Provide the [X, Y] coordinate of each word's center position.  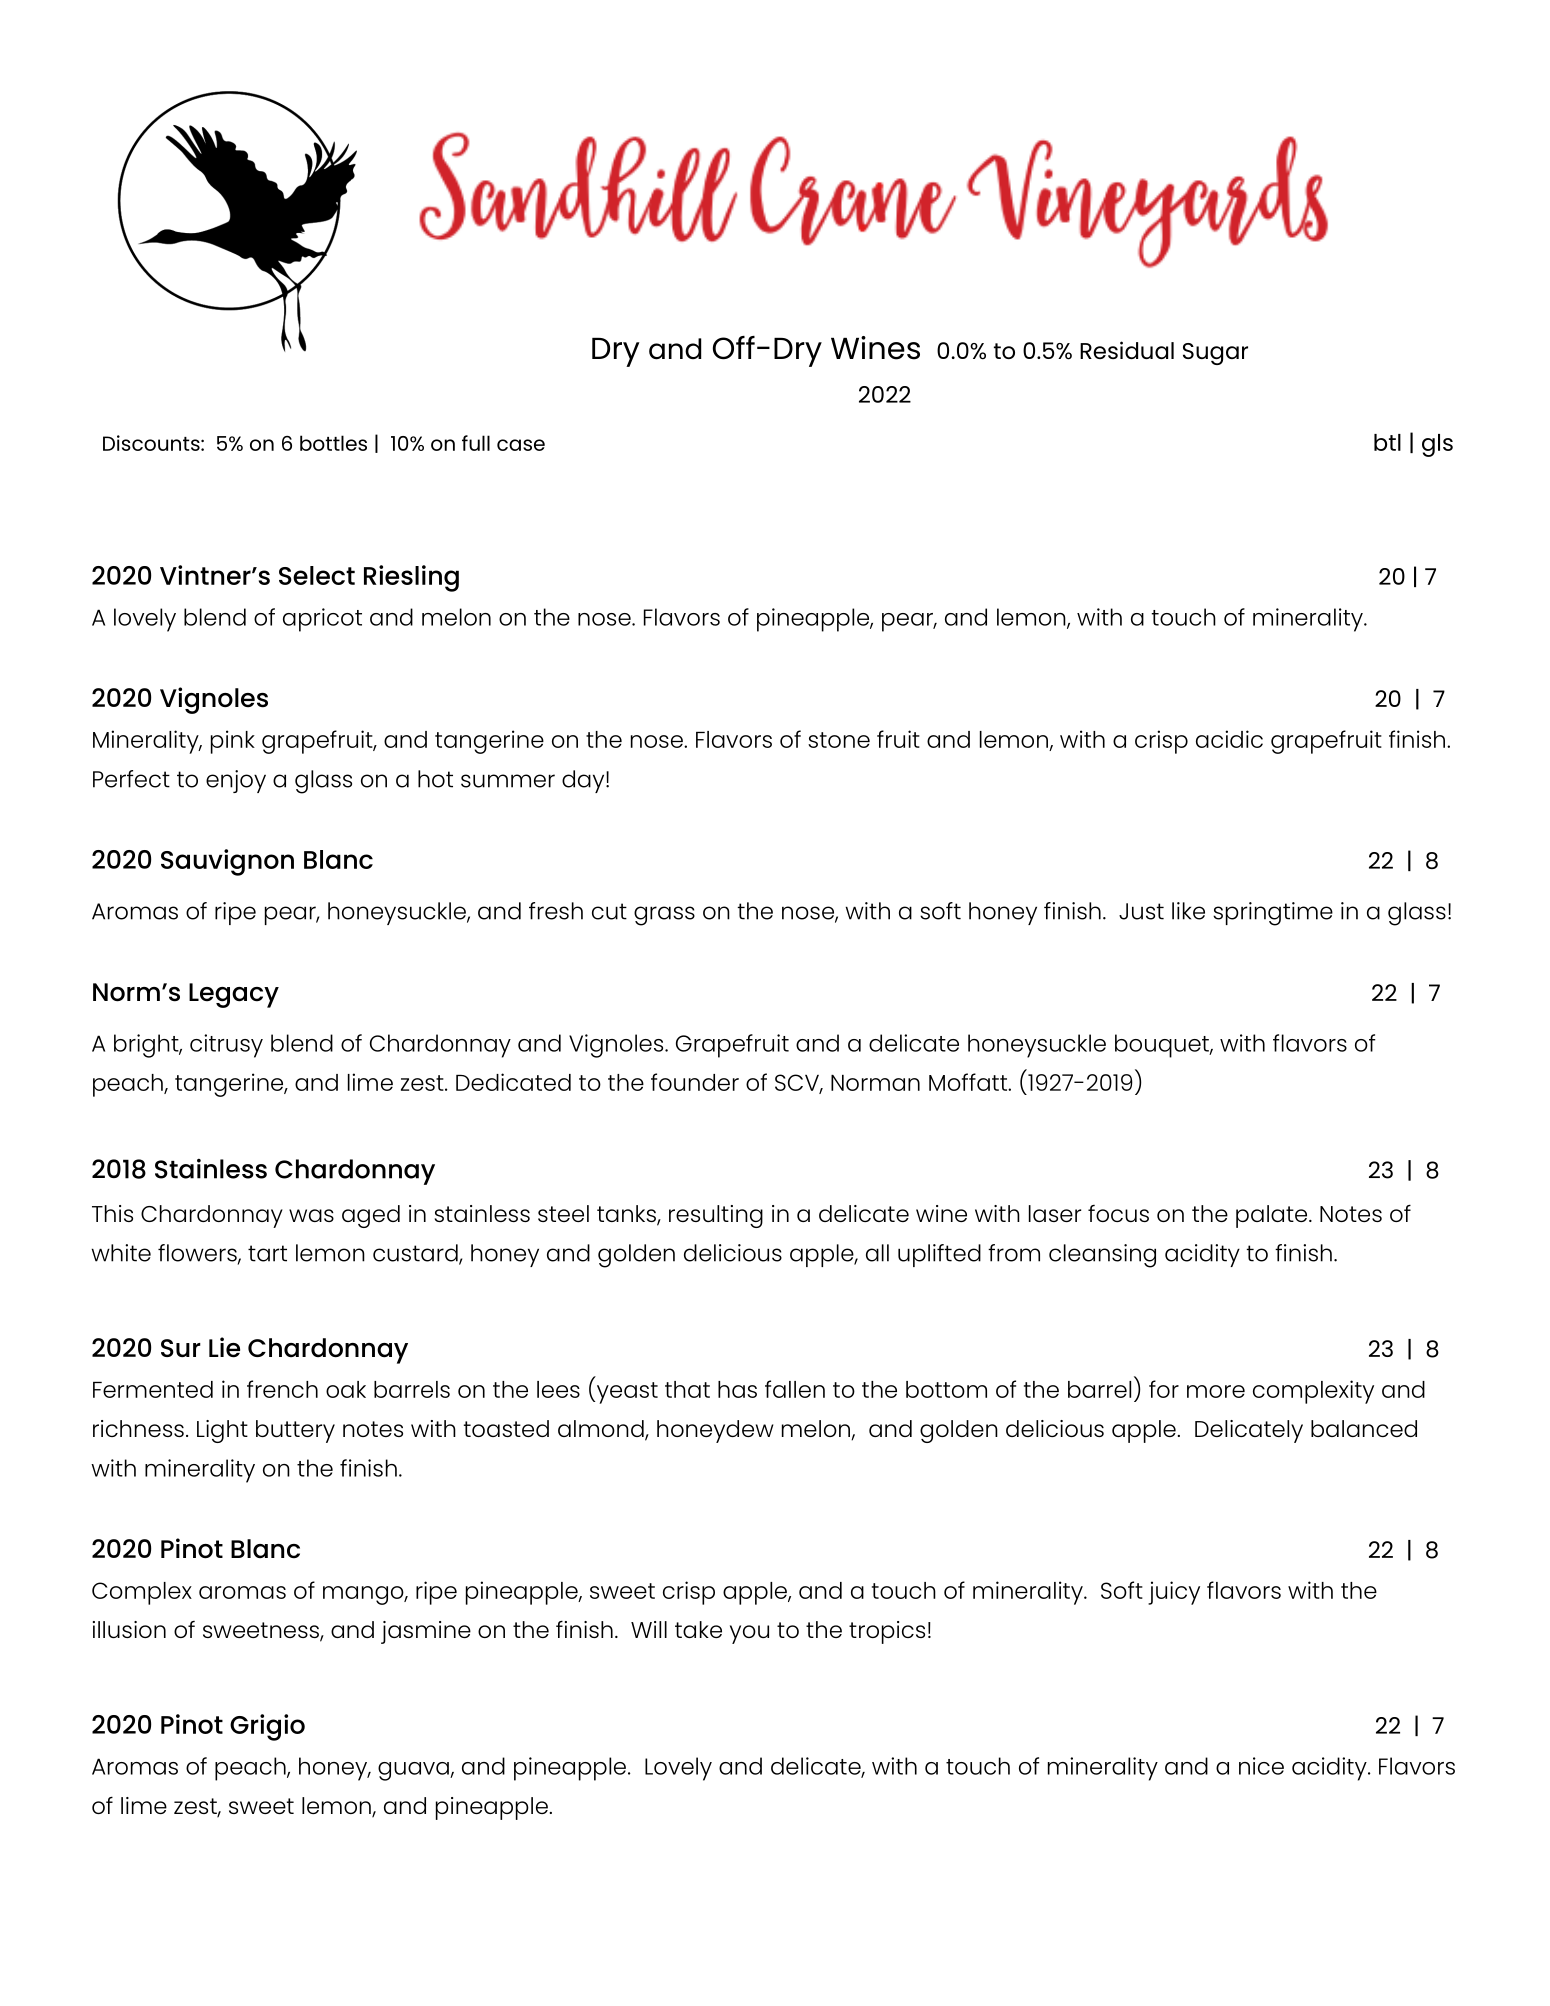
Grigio [267, 1727]
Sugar [1215, 354]
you [749, 1634]
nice [1261, 1766]
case [521, 445]
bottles [333, 443]
